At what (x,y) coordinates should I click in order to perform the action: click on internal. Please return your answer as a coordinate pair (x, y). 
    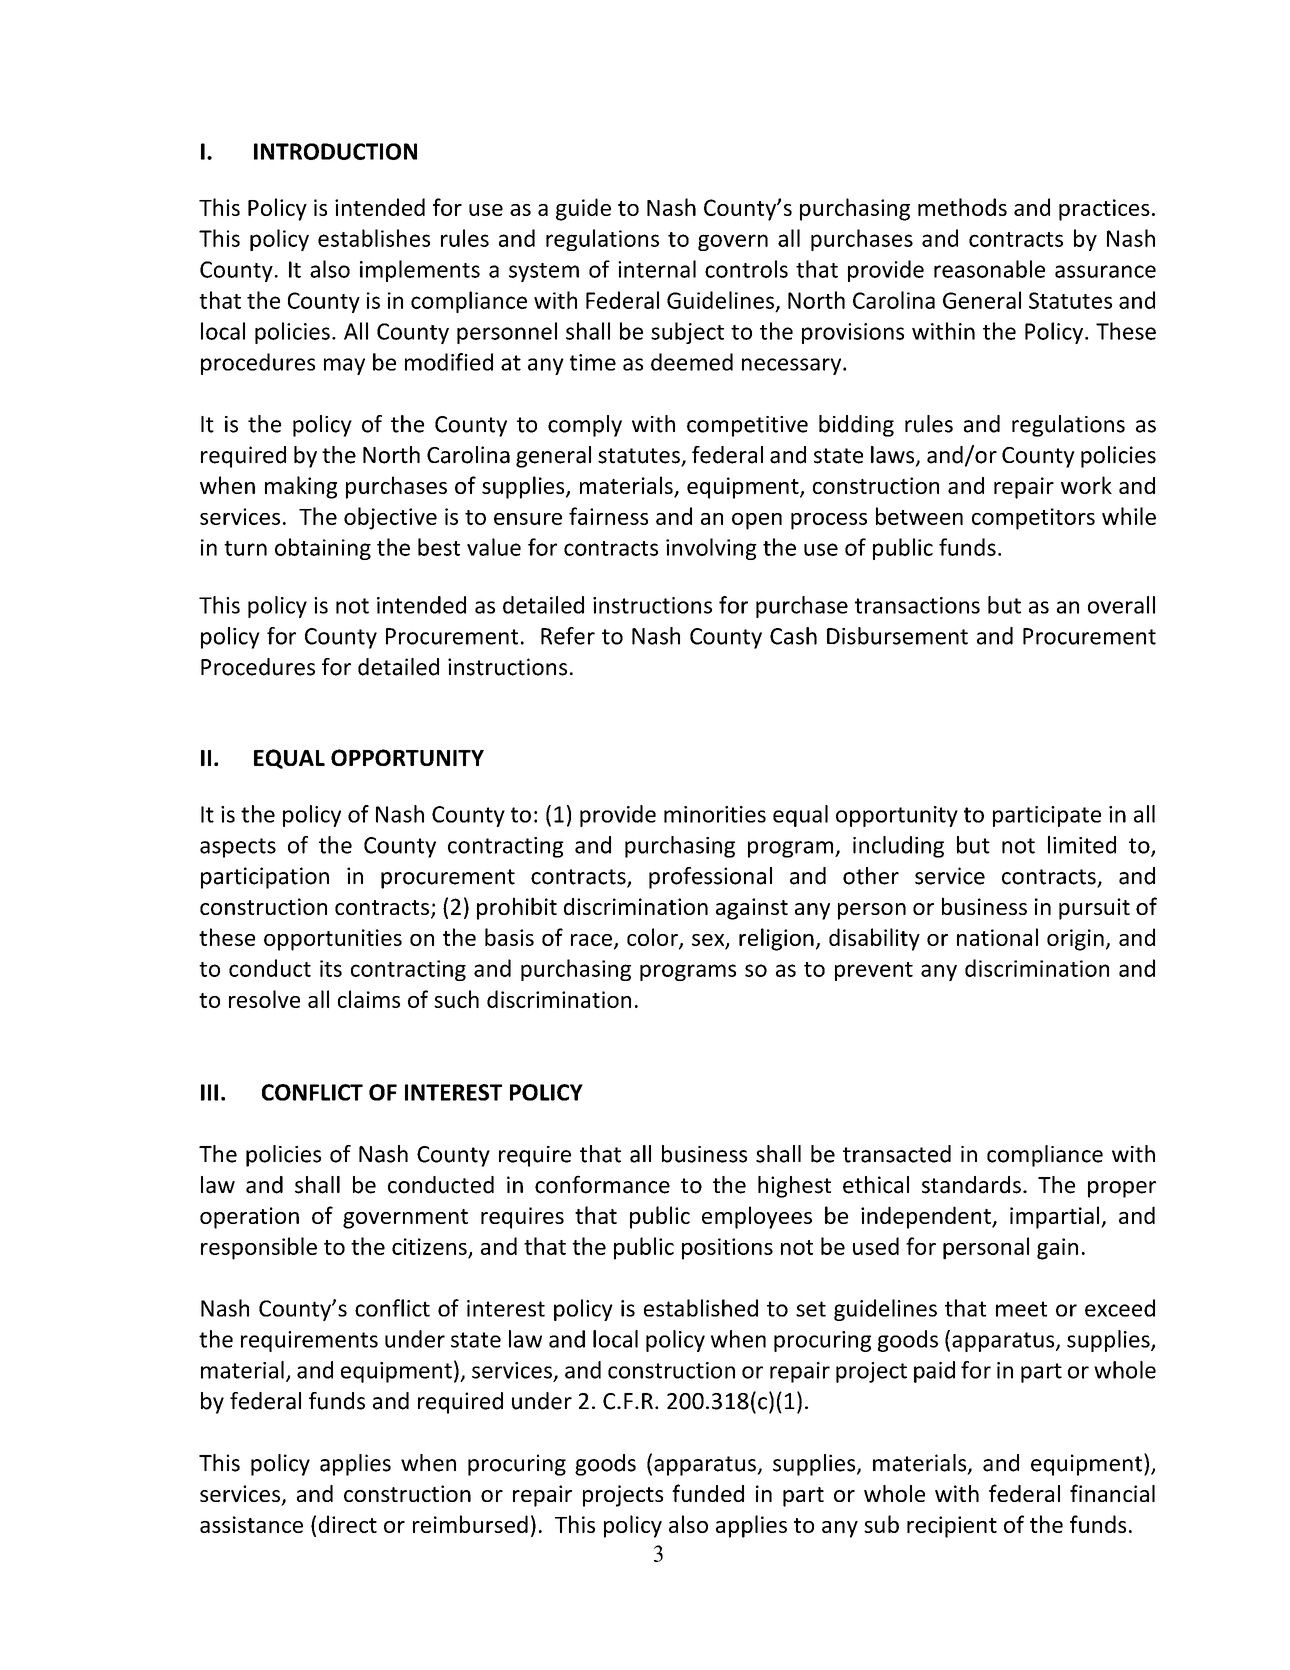
    Looking at the image, I should click on (657, 269).
